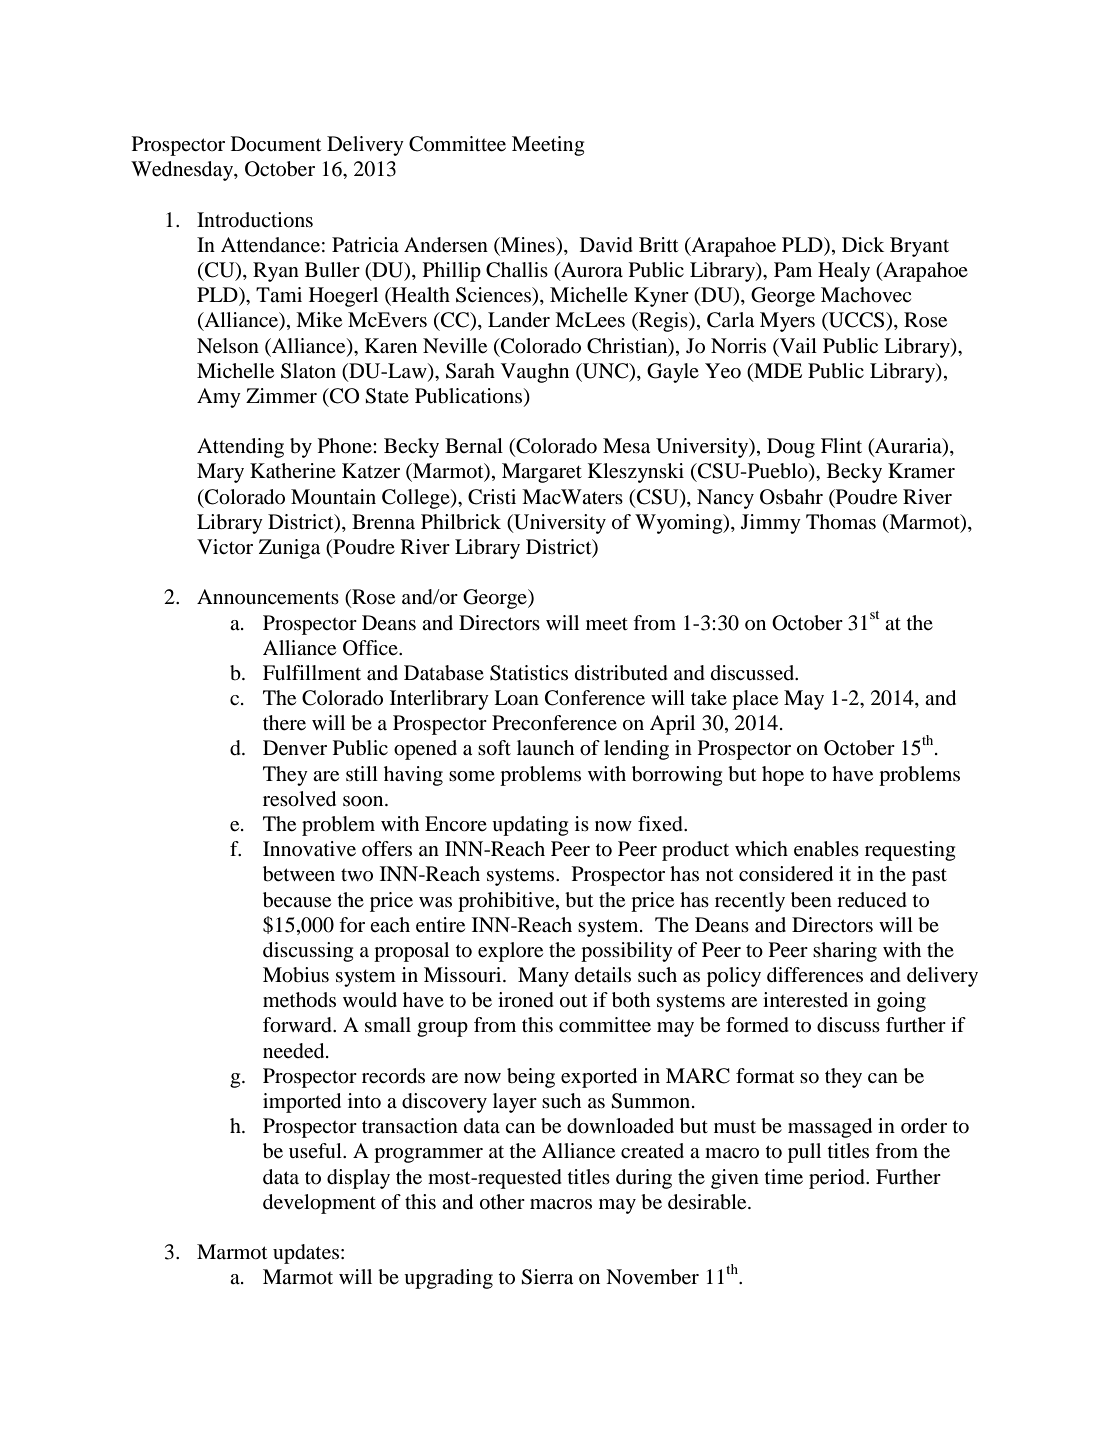 The width and height of the screenshot is (1117, 1445). I want to click on because, so click(297, 900).
